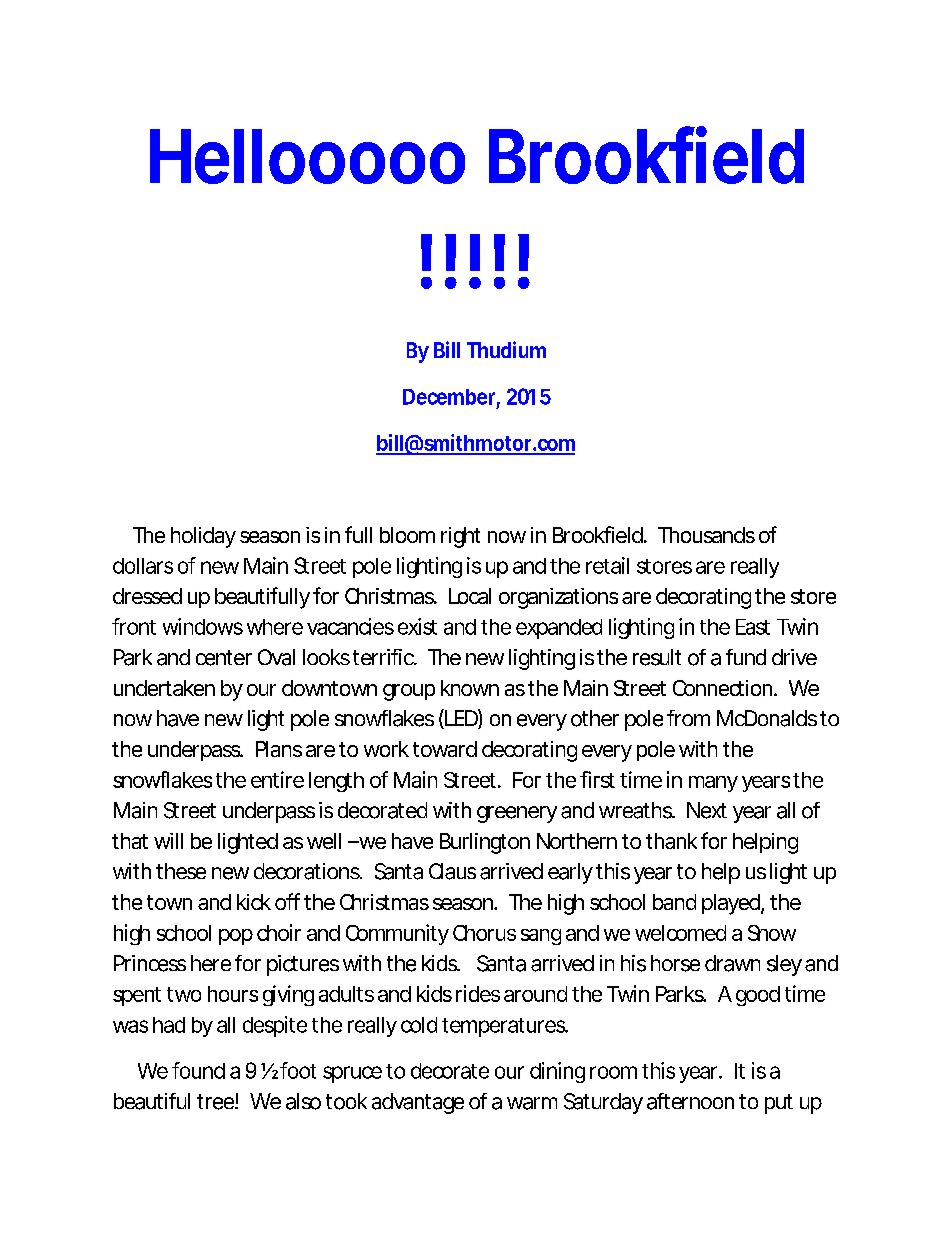  I want to click on Thousands, so click(706, 535).
